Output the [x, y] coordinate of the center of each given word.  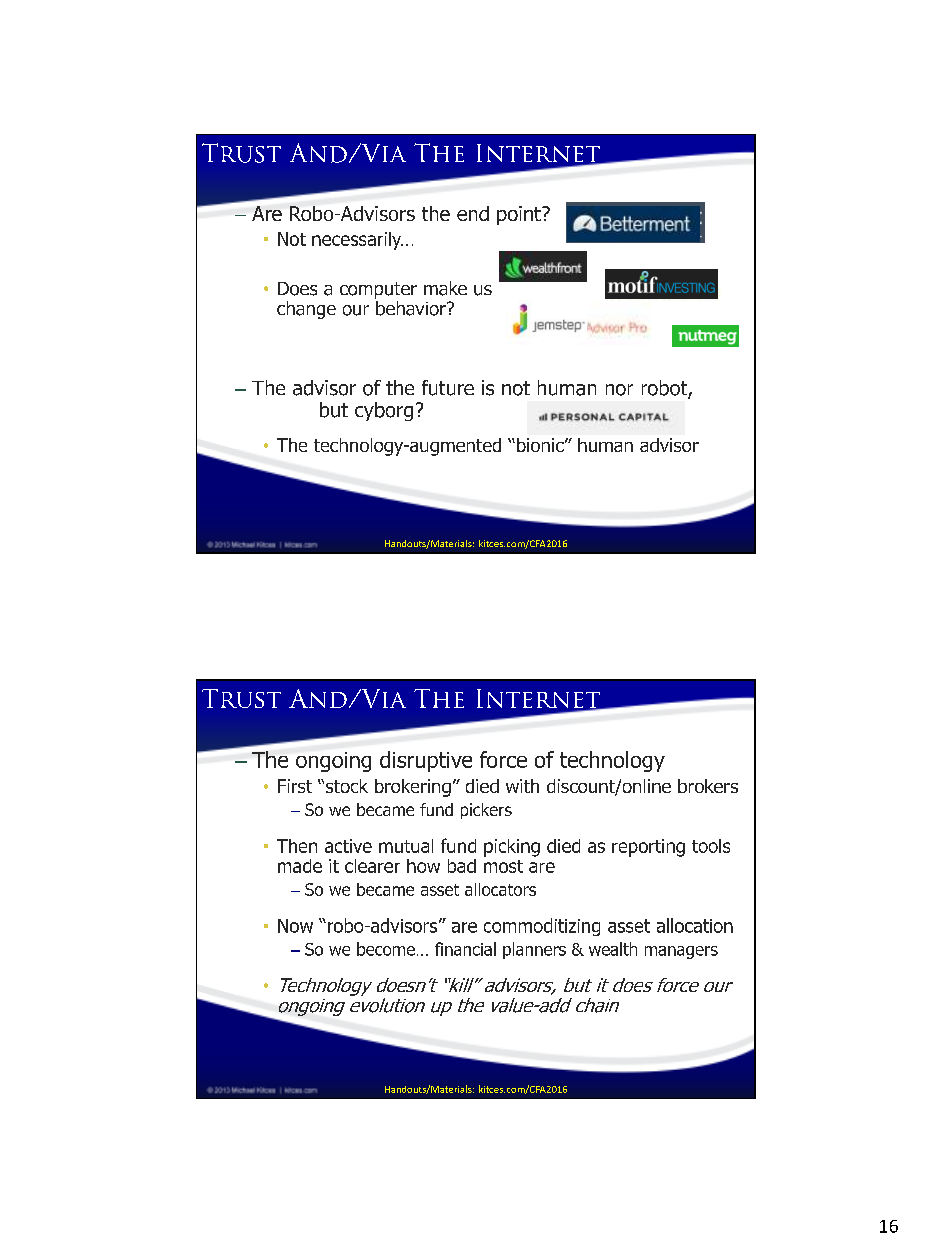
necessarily [357, 241]
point [520, 215]
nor [619, 390]
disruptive [426, 761]
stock [345, 786]
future [448, 388]
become [386, 949]
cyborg [384, 411]
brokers [708, 786]
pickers [486, 811]
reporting [648, 848]
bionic [541, 445]
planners [534, 950]
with [522, 786]
